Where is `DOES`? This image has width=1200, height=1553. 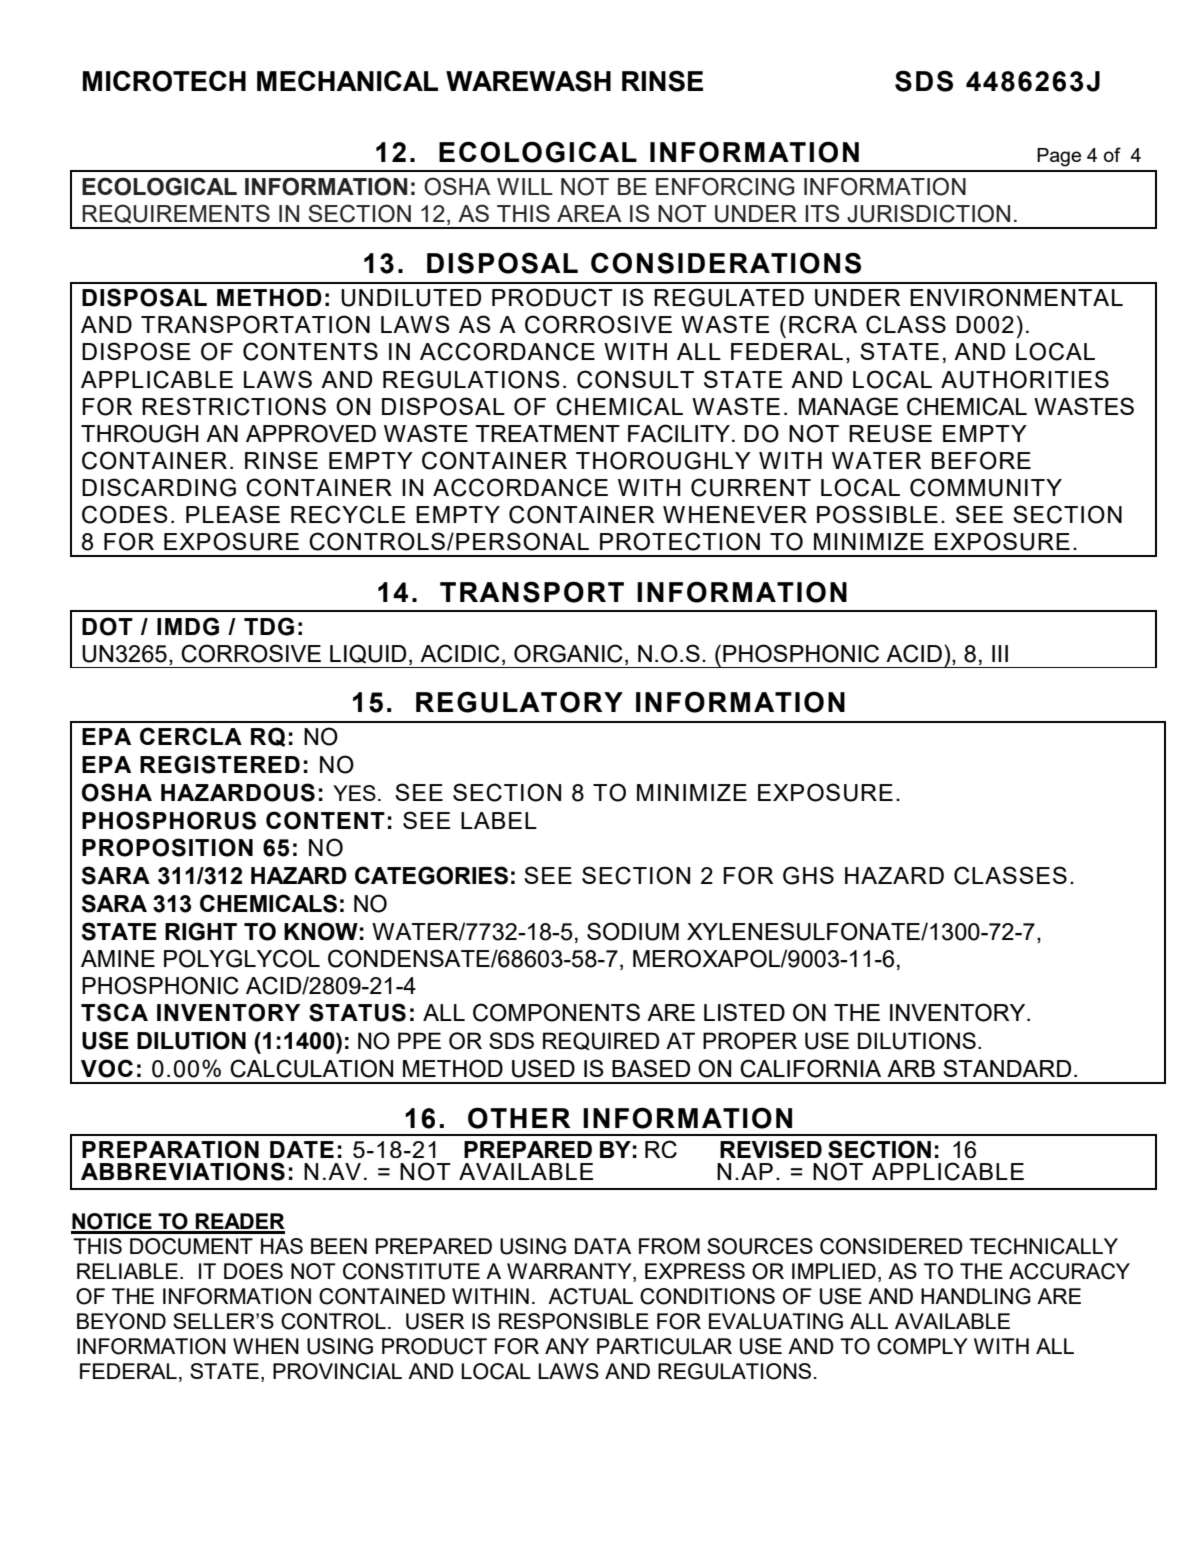 DOES is located at coordinates (253, 1271).
